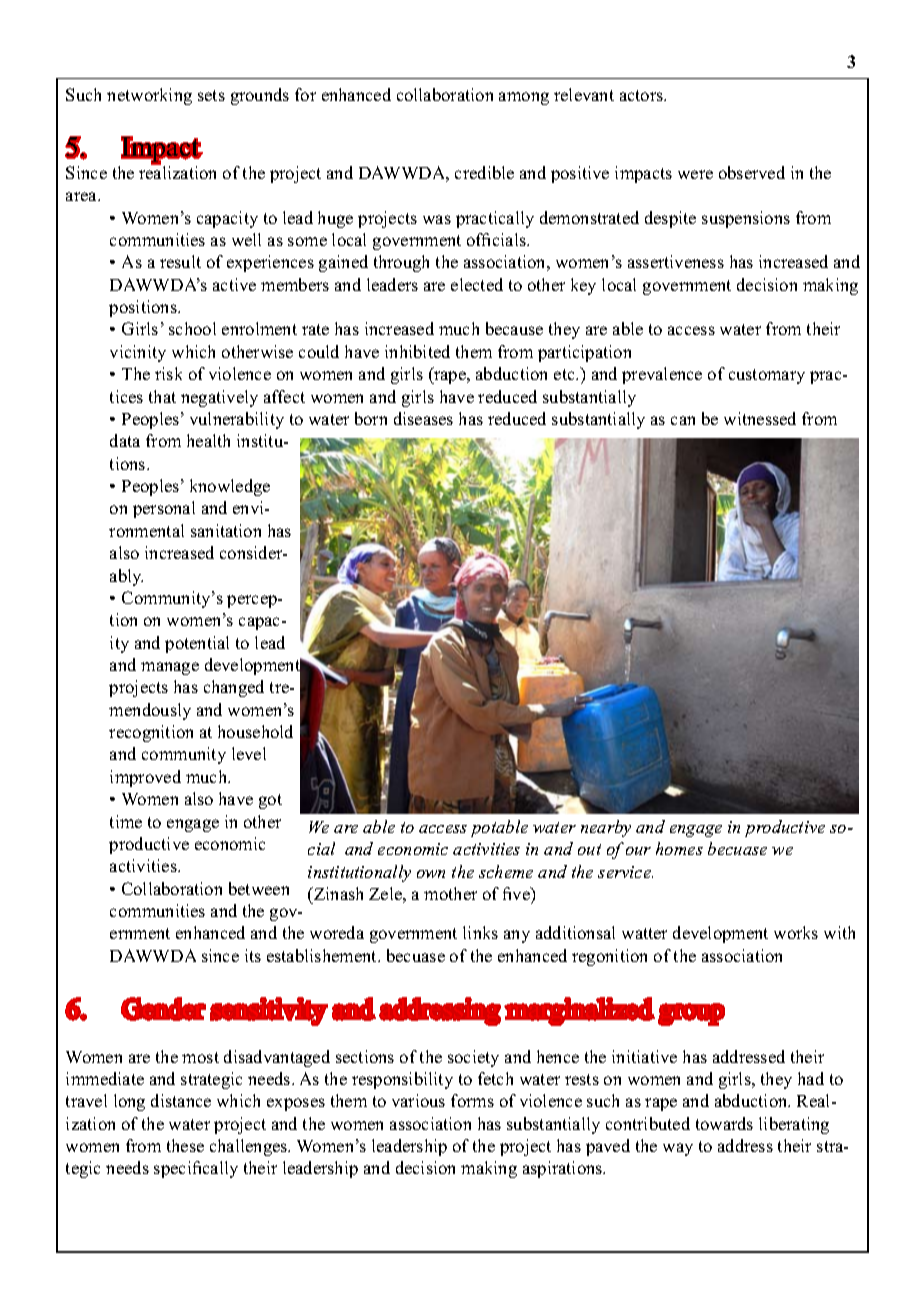 The width and height of the image is (924, 1308). Describe the element at coordinates (484, 172) in the image. I see `credible` at that location.
